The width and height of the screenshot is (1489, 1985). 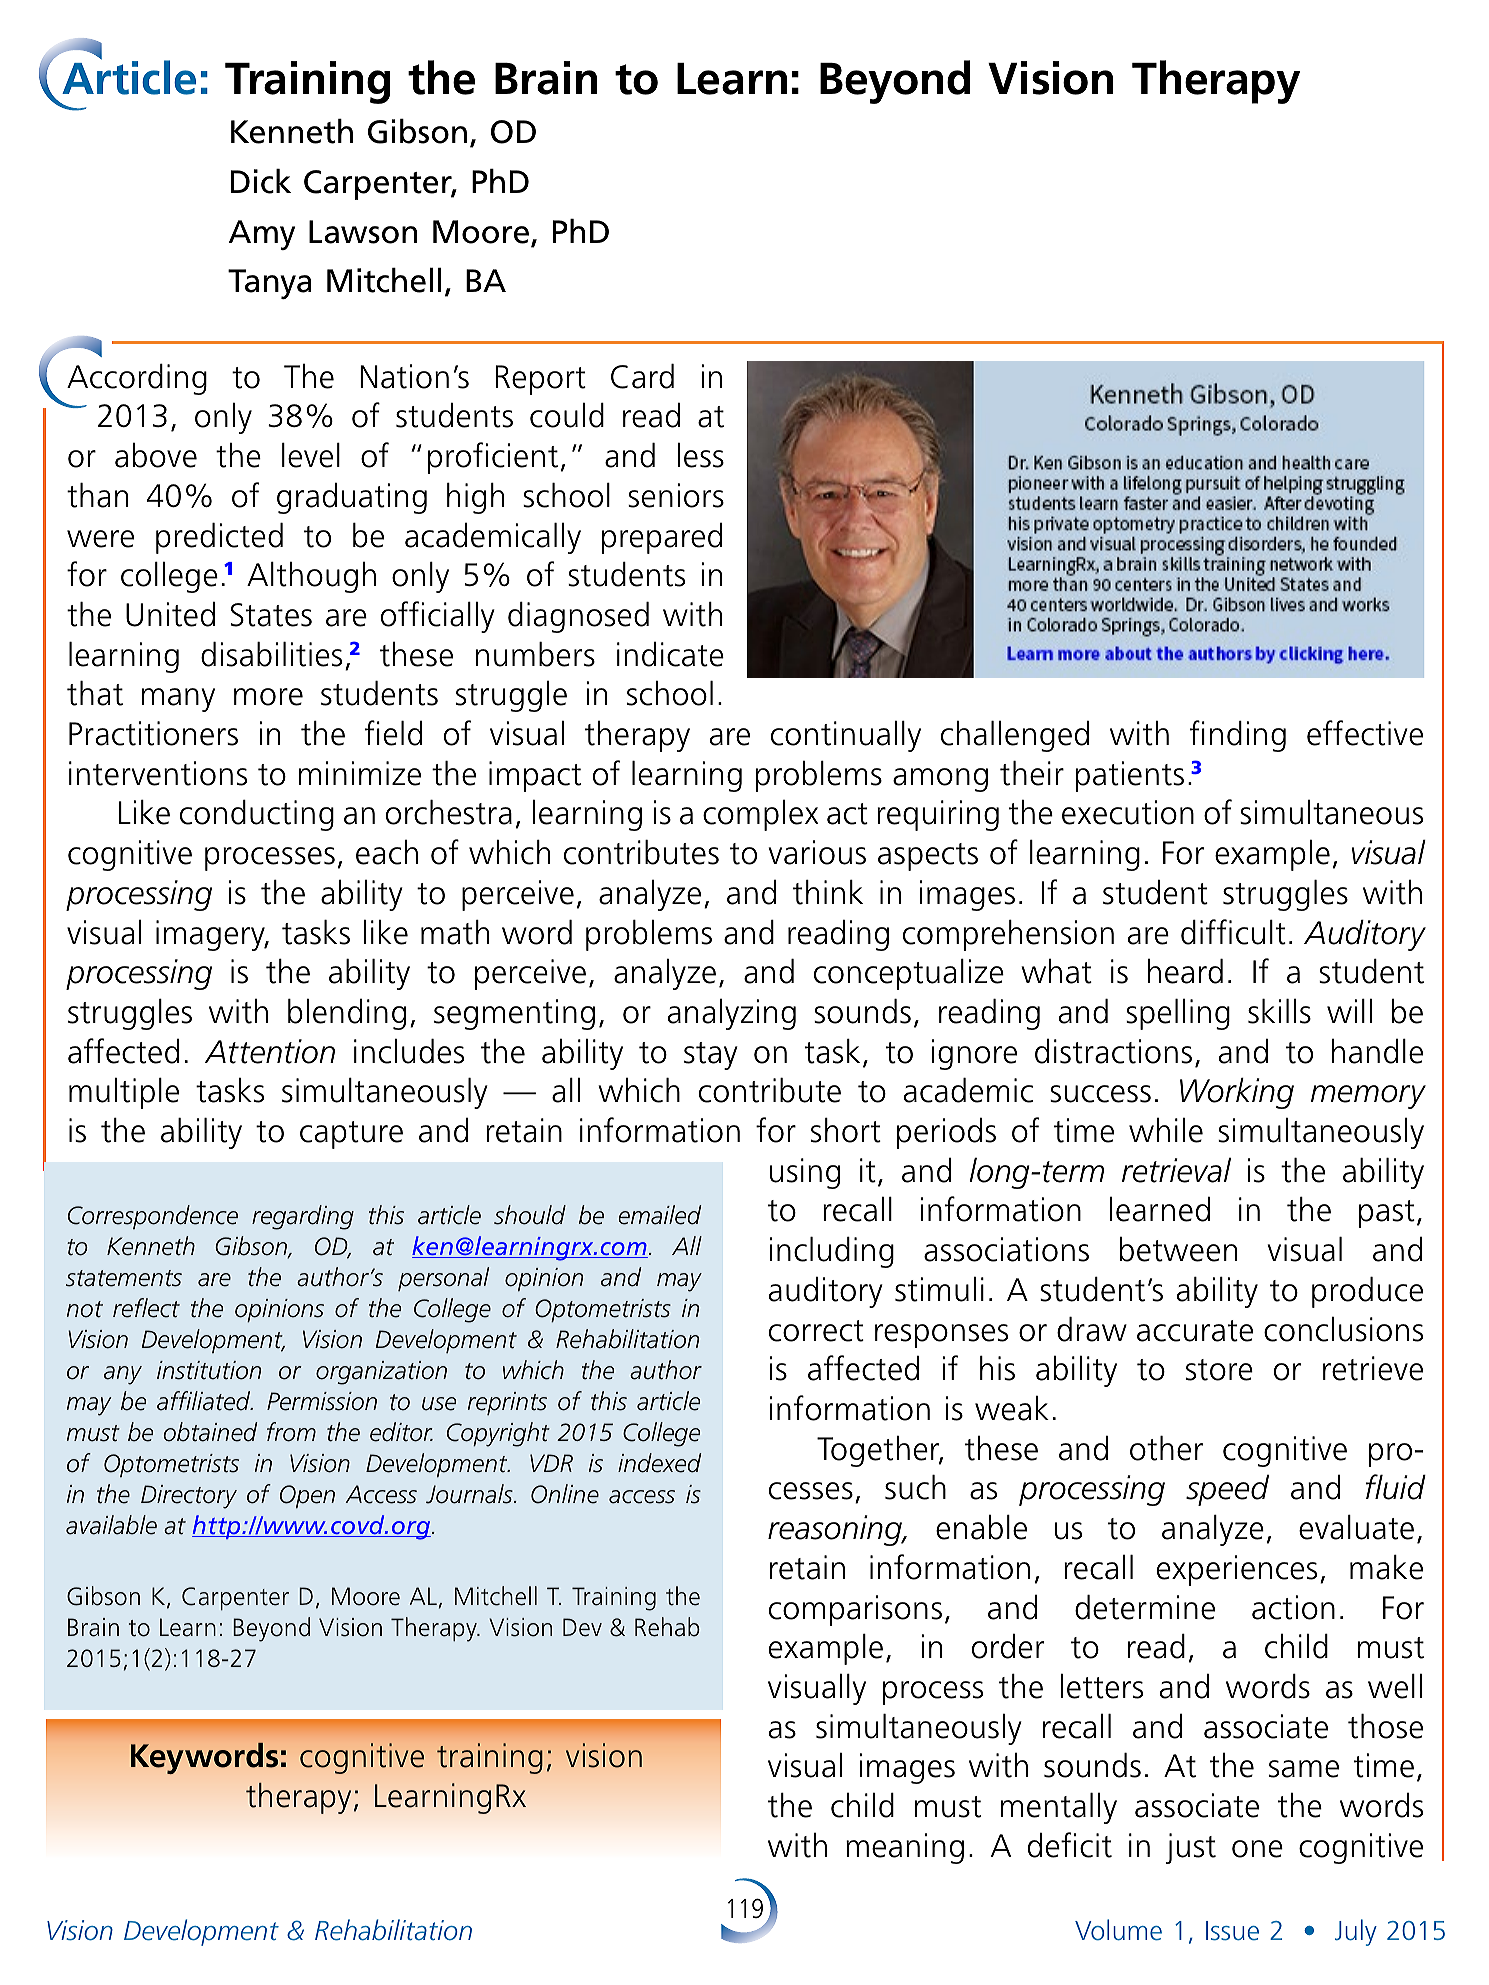 What do you see at coordinates (642, 376) in the screenshot?
I see `Card` at bounding box center [642, 376].
